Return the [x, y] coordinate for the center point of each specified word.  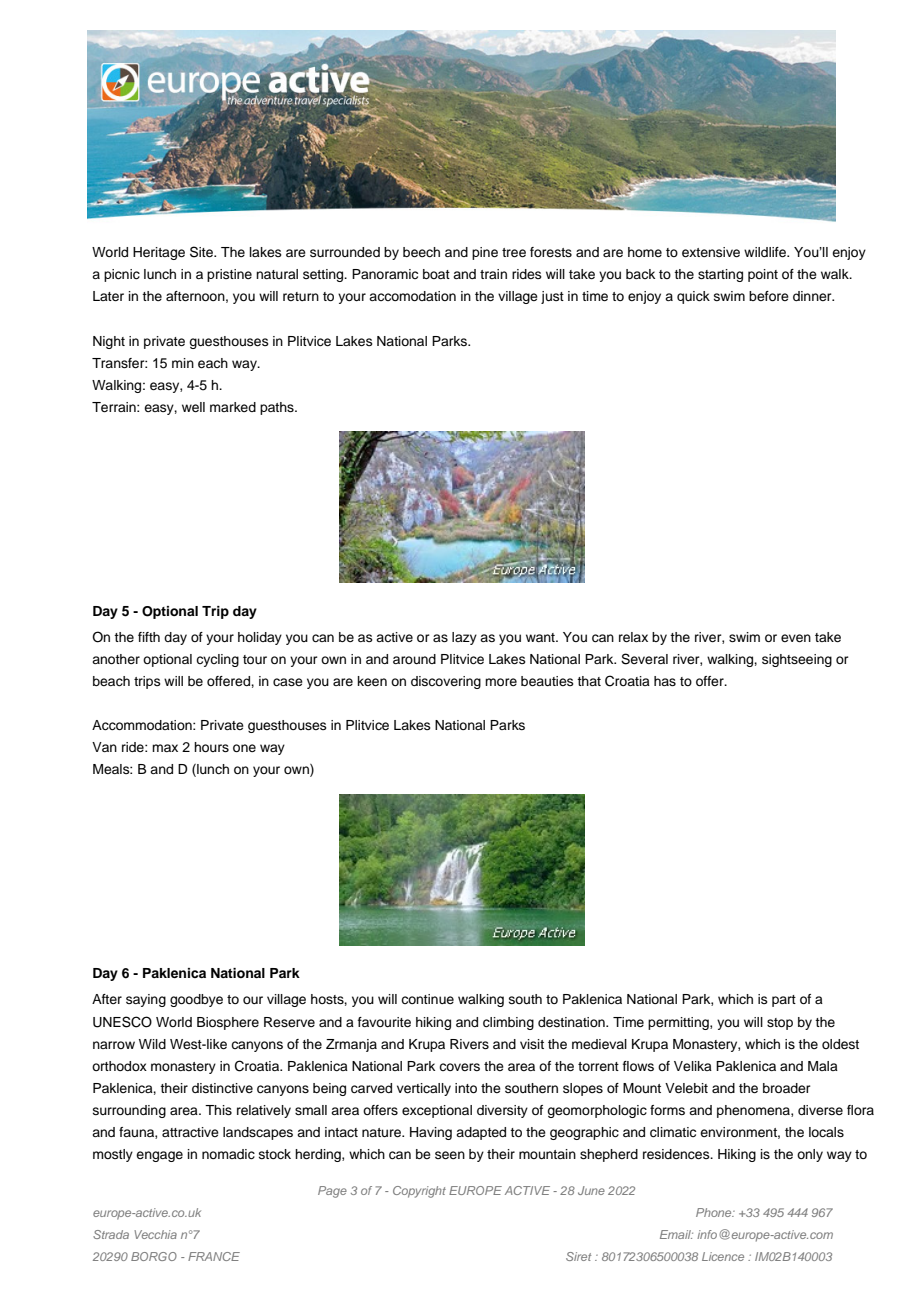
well [193, 407]
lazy [464, 638]
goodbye [196, 1000]
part [784, 1001]
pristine [229, 275]
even [796, 638]
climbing [508, 1023]
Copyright [419, 1192]
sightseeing [797, 660]
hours [211, 747]
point [763, 275]
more [501, 682]
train [493, 274]
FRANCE [214, 1256]
